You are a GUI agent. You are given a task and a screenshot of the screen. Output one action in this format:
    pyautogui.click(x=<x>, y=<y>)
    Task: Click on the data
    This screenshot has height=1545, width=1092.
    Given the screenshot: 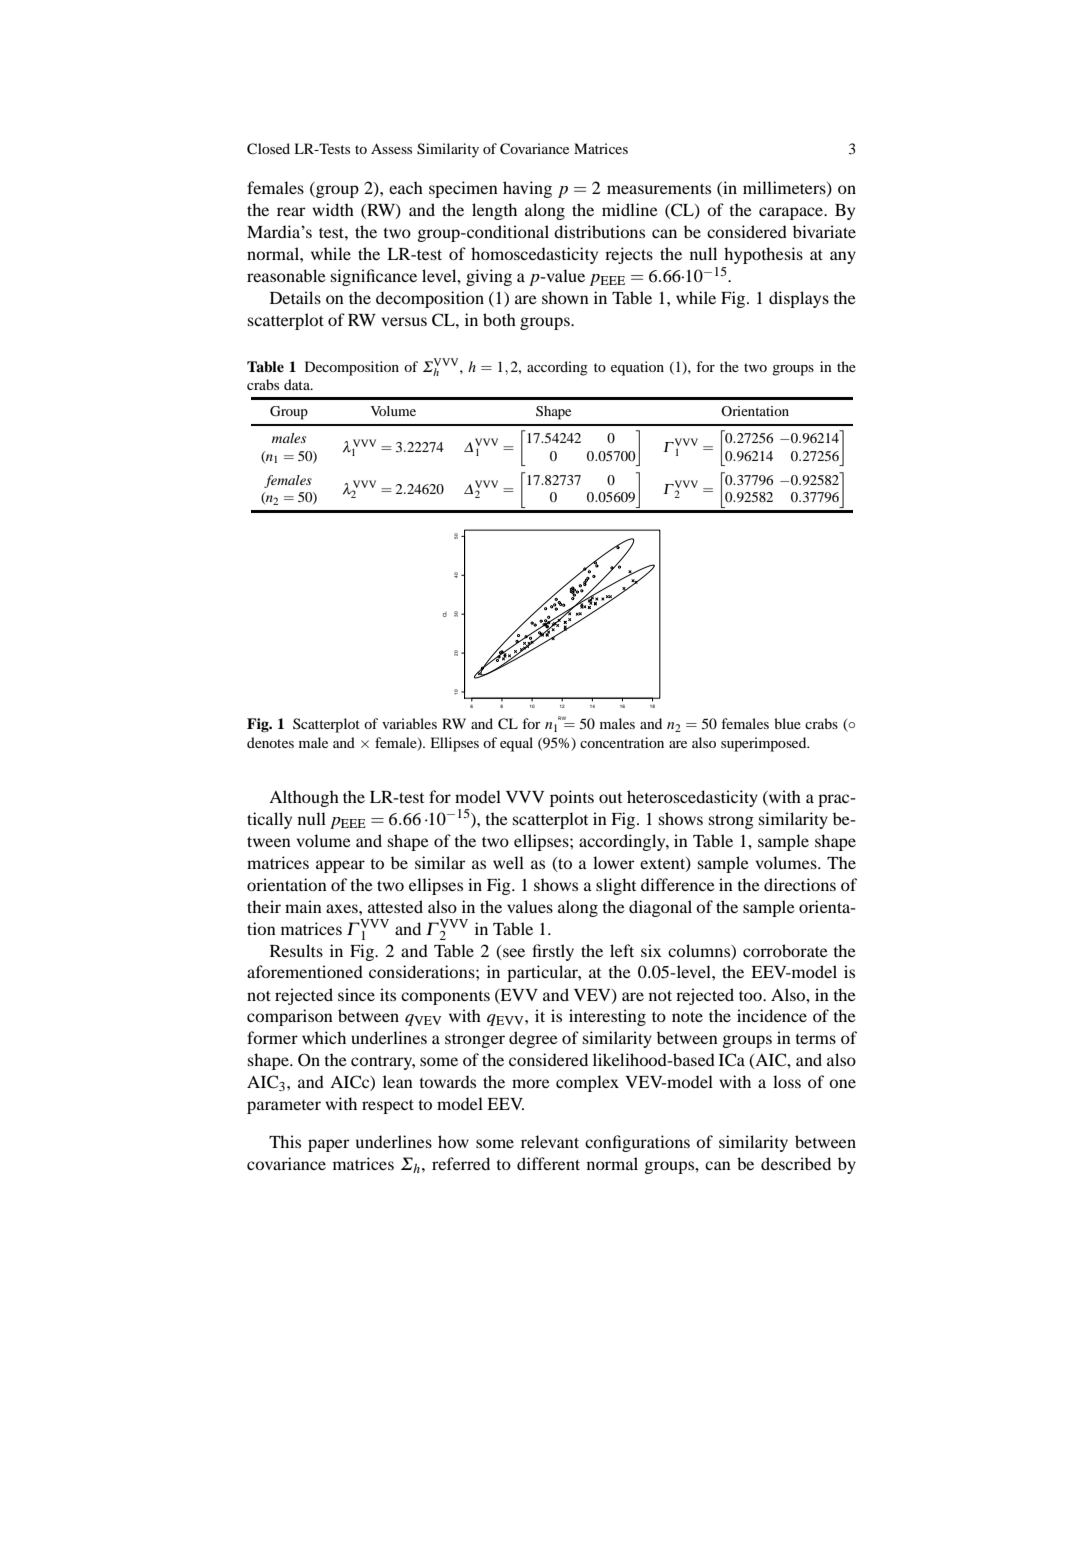 What is the action you would take?
    pyautogui.click(x=298, y=384)
